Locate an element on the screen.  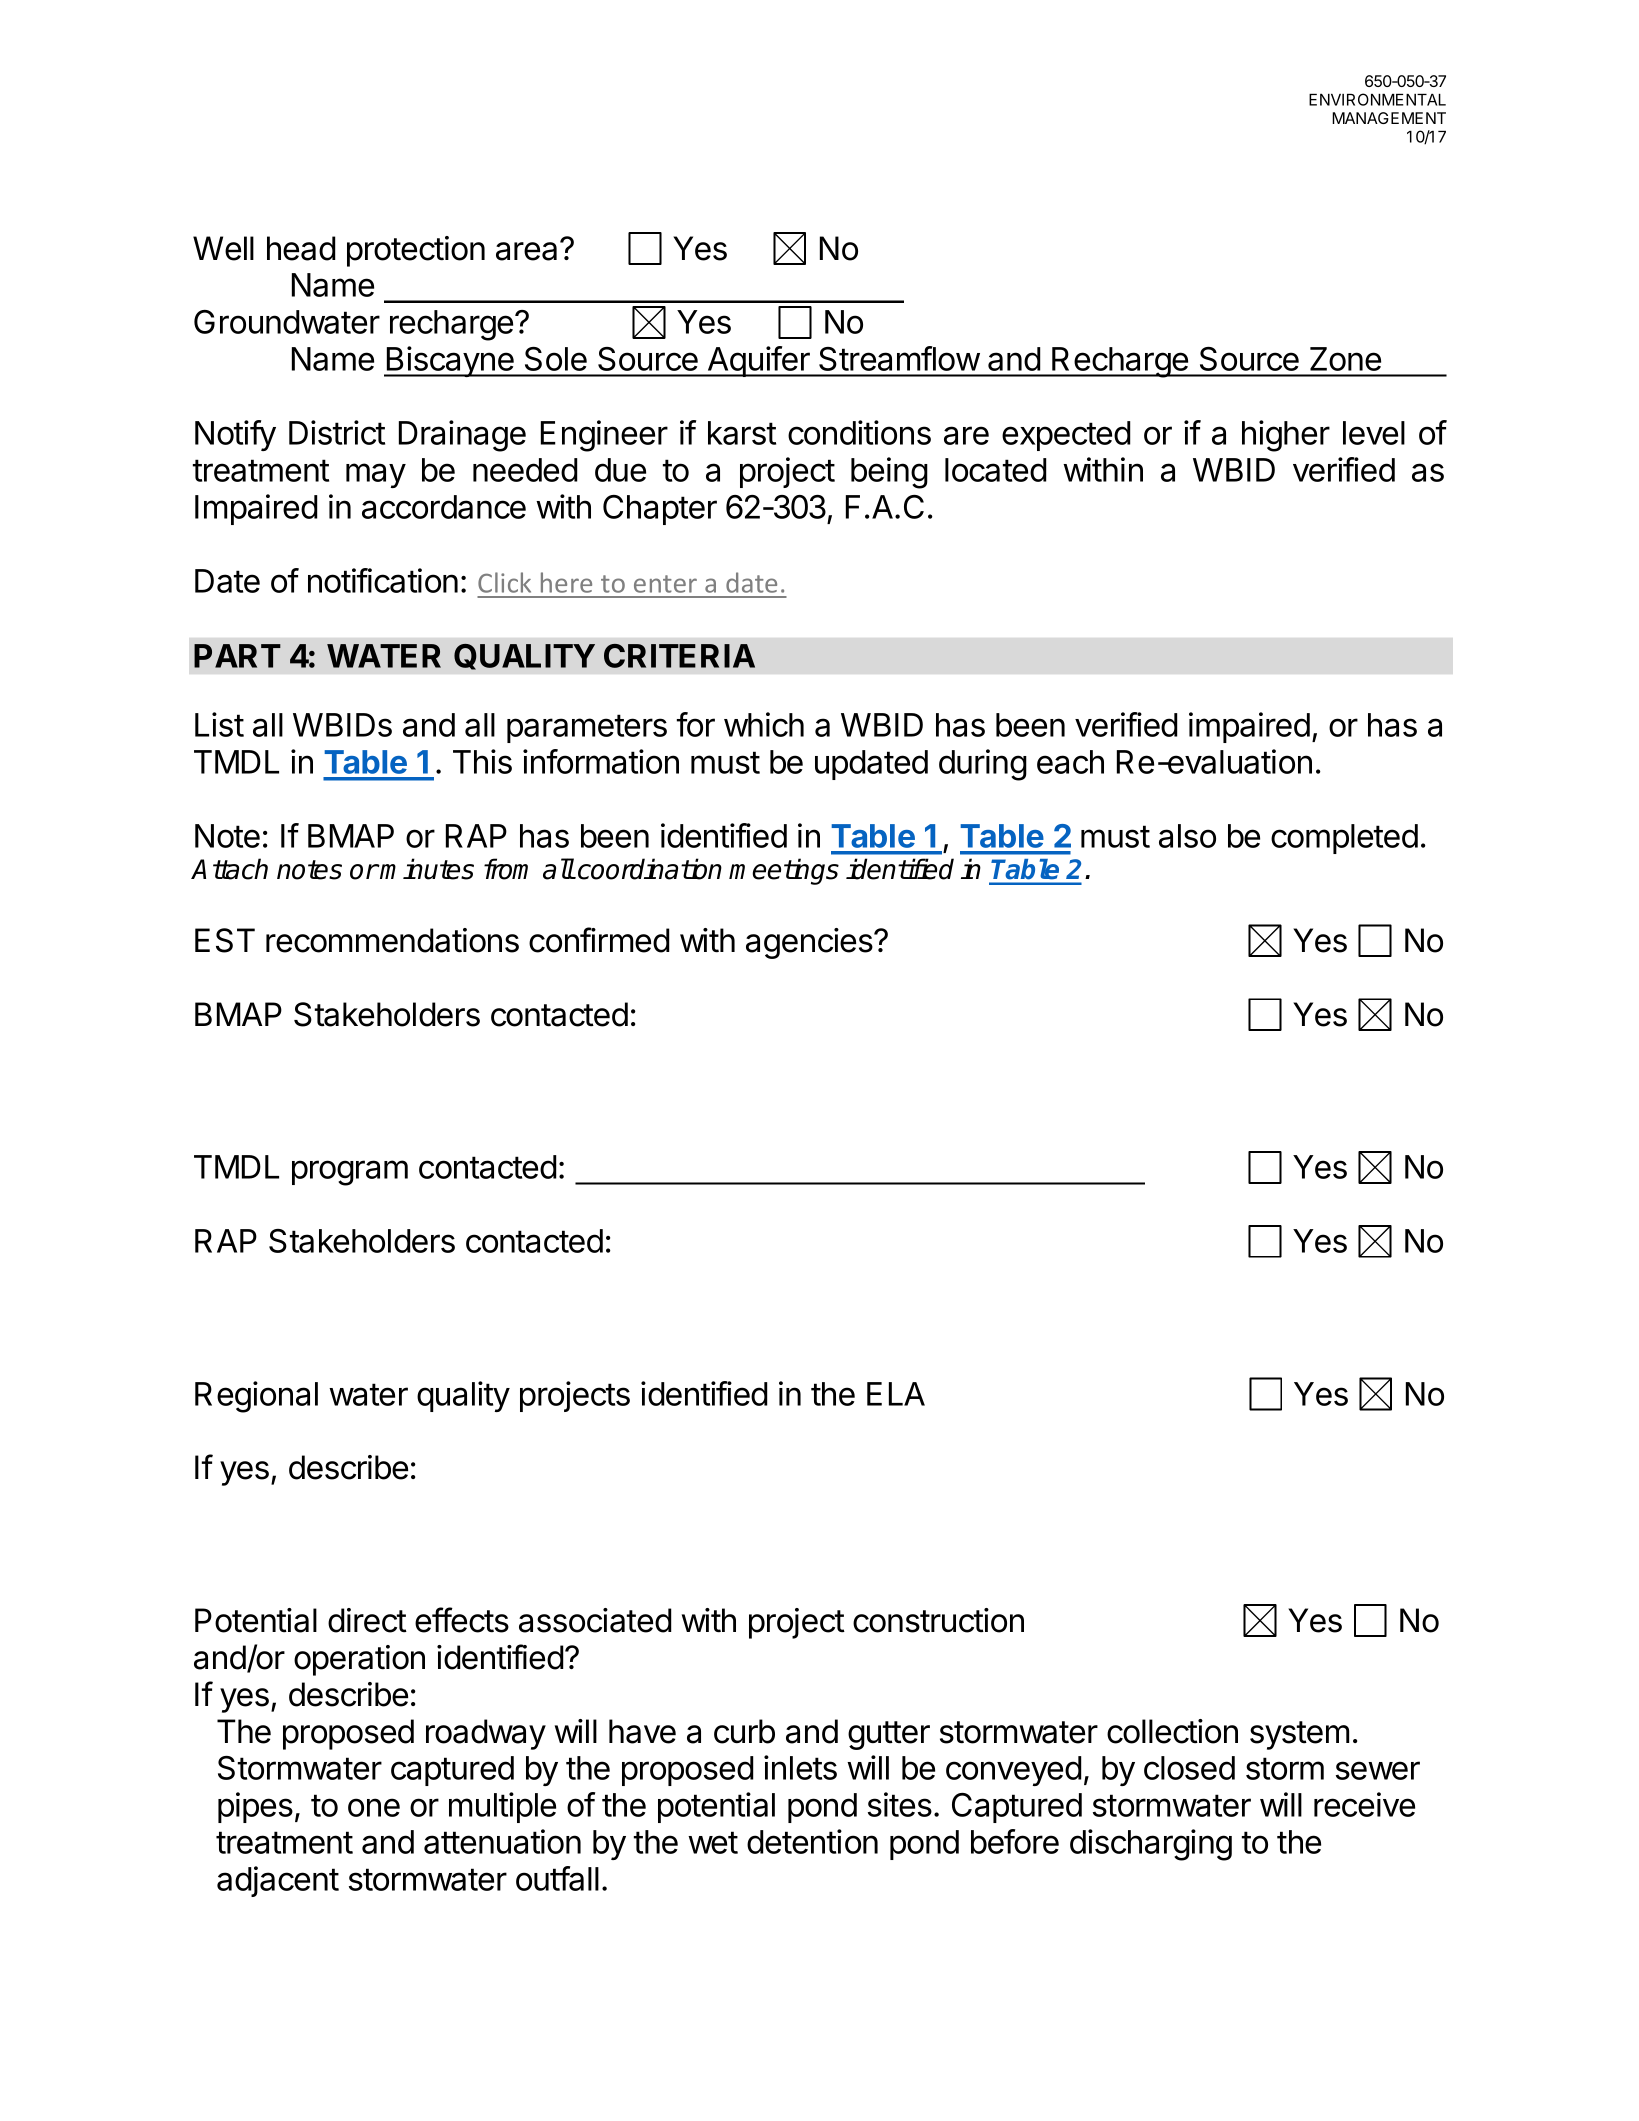
detention is located at coordinates (812, 1841).
